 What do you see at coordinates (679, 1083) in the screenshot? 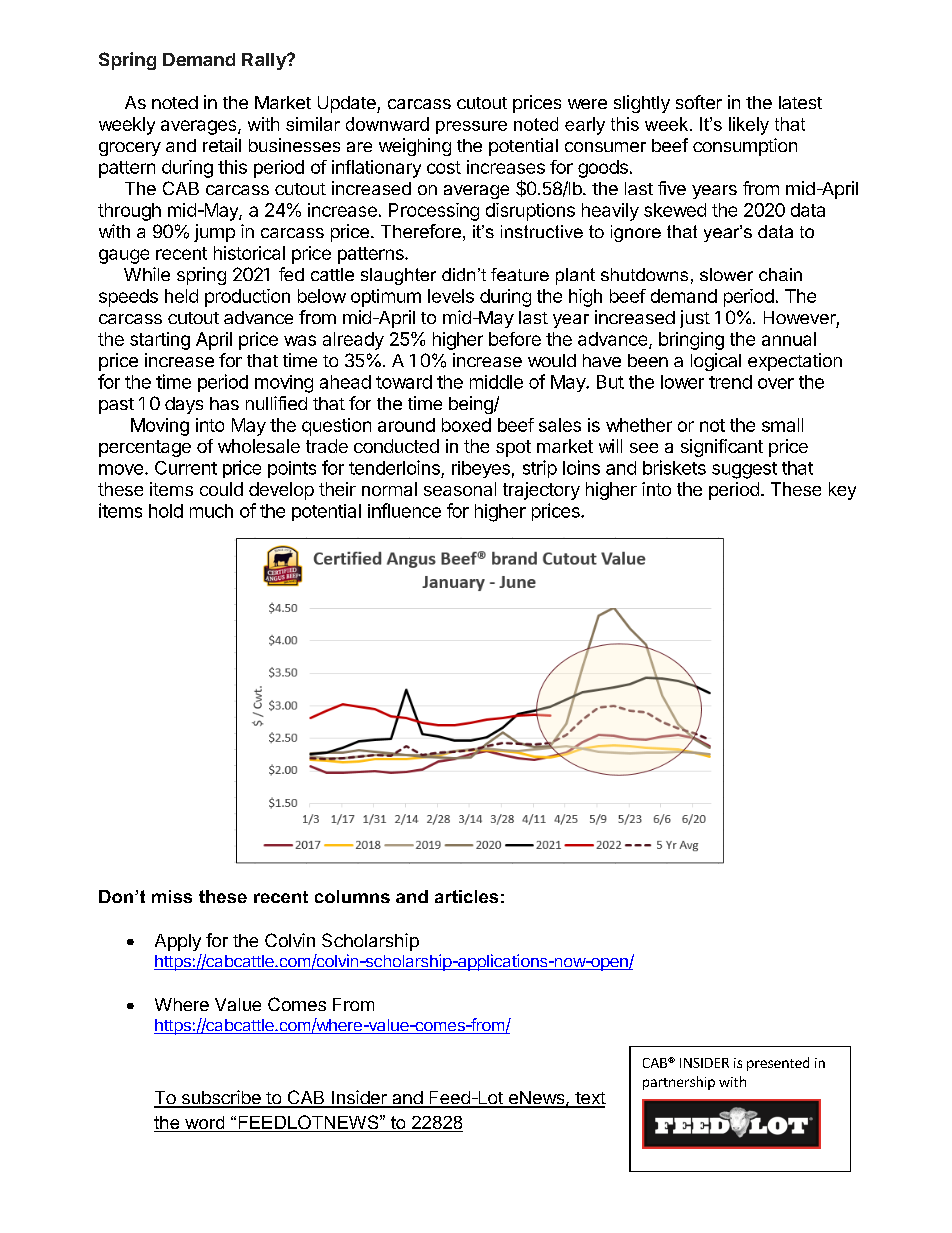
I see `partnership` at bounding box center [679, 1083].
